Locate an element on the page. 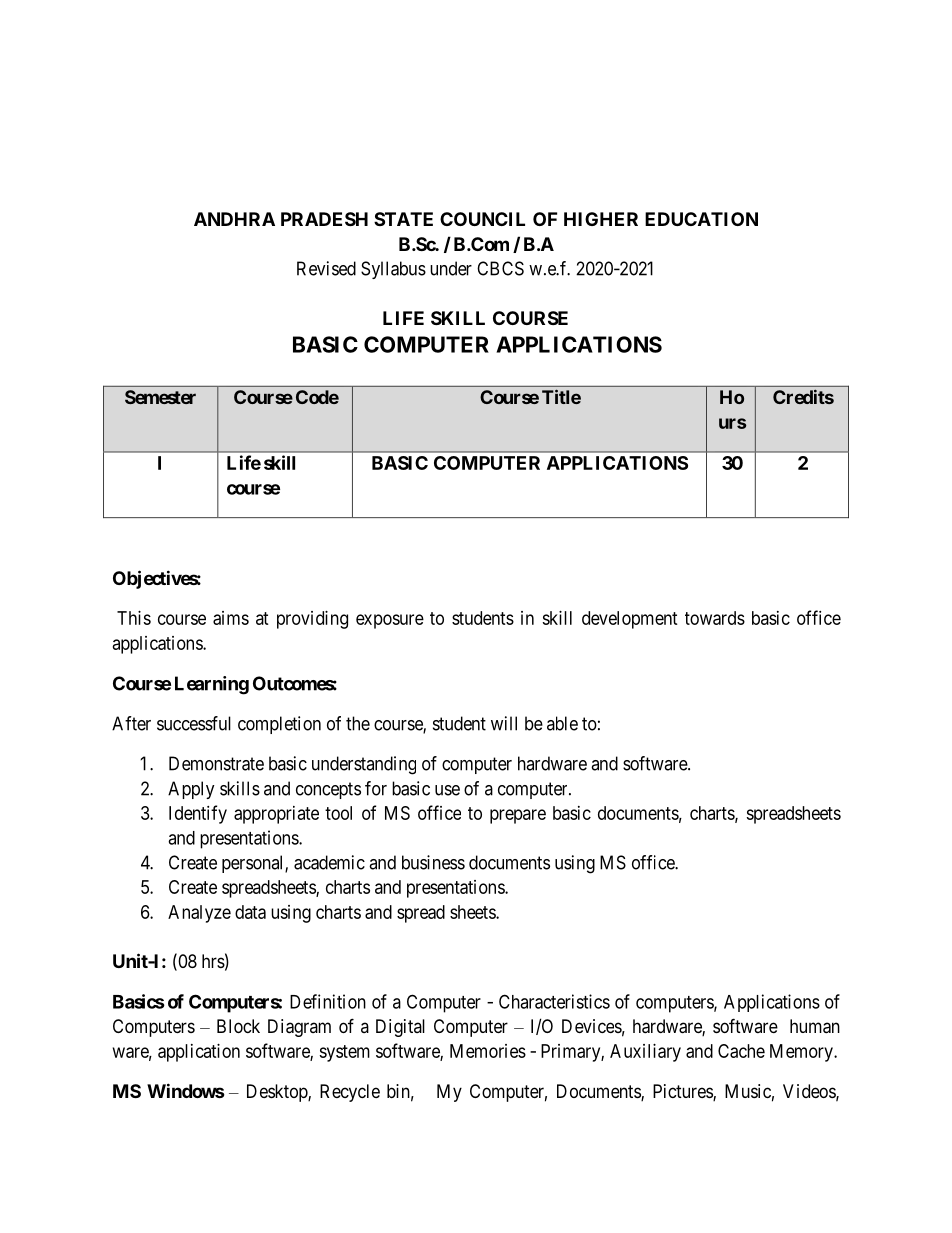 The image size is (952, 1233). Analyze is located at coordinates (199, 914).
